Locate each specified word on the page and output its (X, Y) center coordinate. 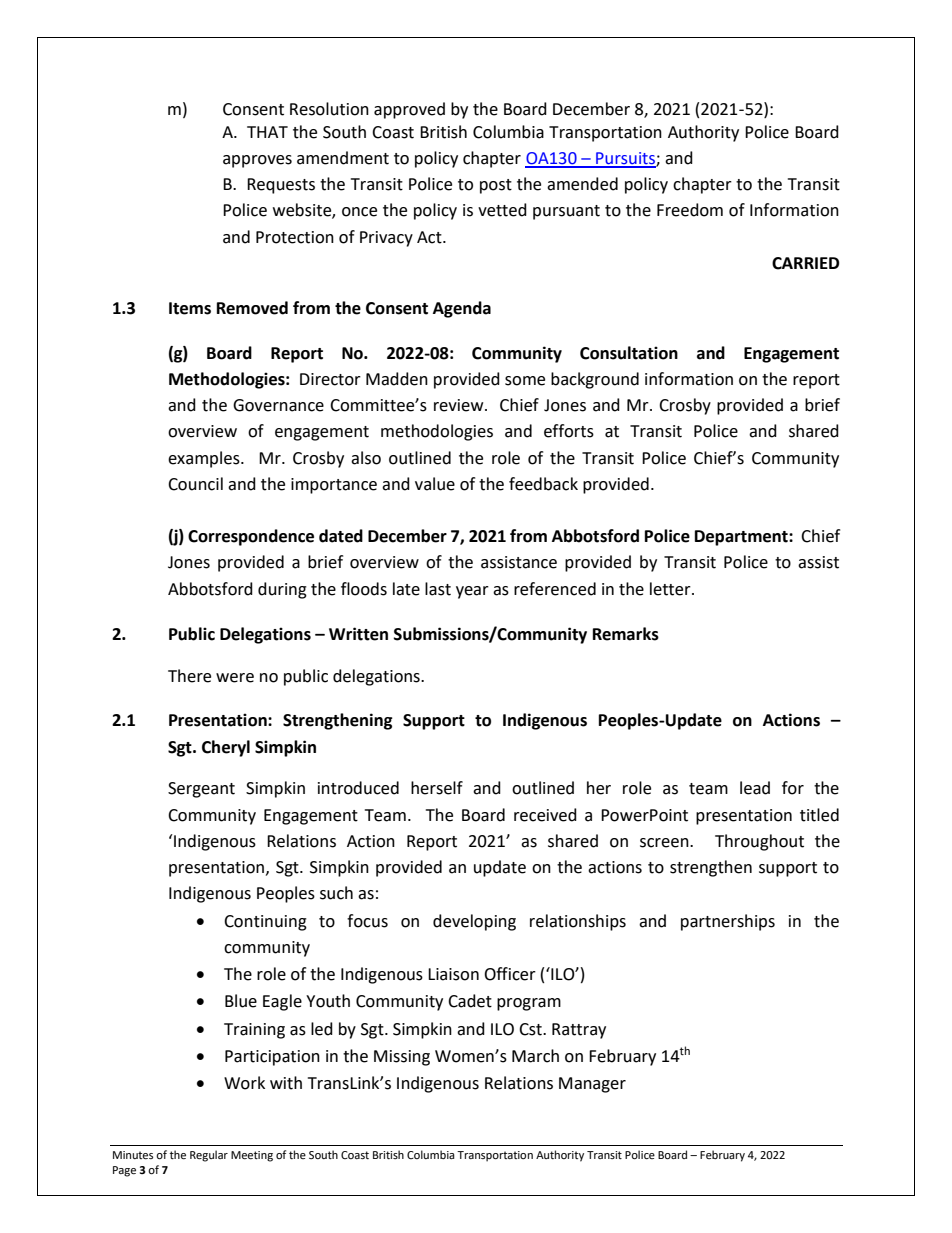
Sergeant (201, 790)
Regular (209, 1156)
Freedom (690, 210)
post (496, 186)
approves (257, 161)
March (535, 1056)
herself (437, 788)
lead (755, 788)
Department (742, 538)
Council (195, 484)
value (435, 484)
